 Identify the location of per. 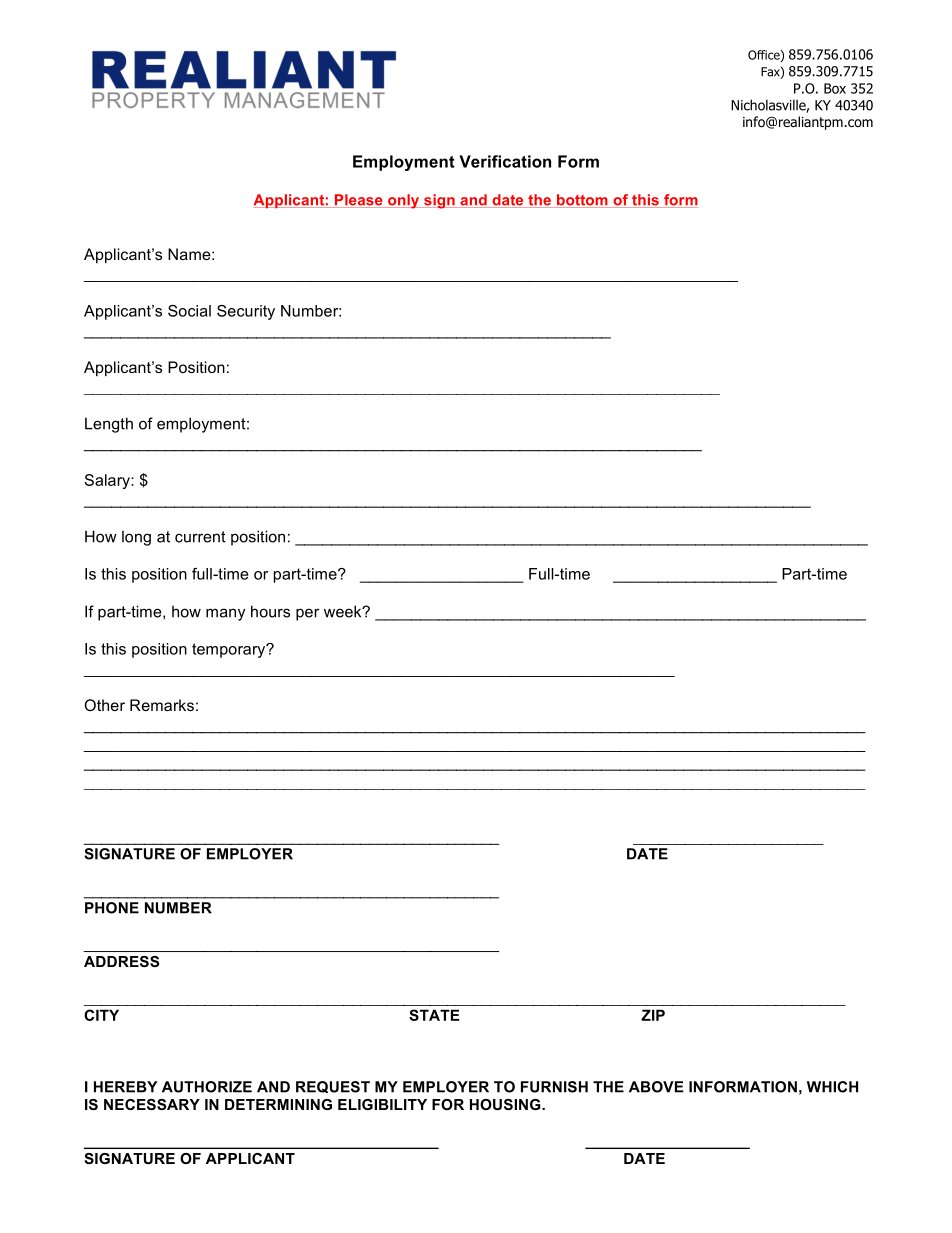
(307, 614).
